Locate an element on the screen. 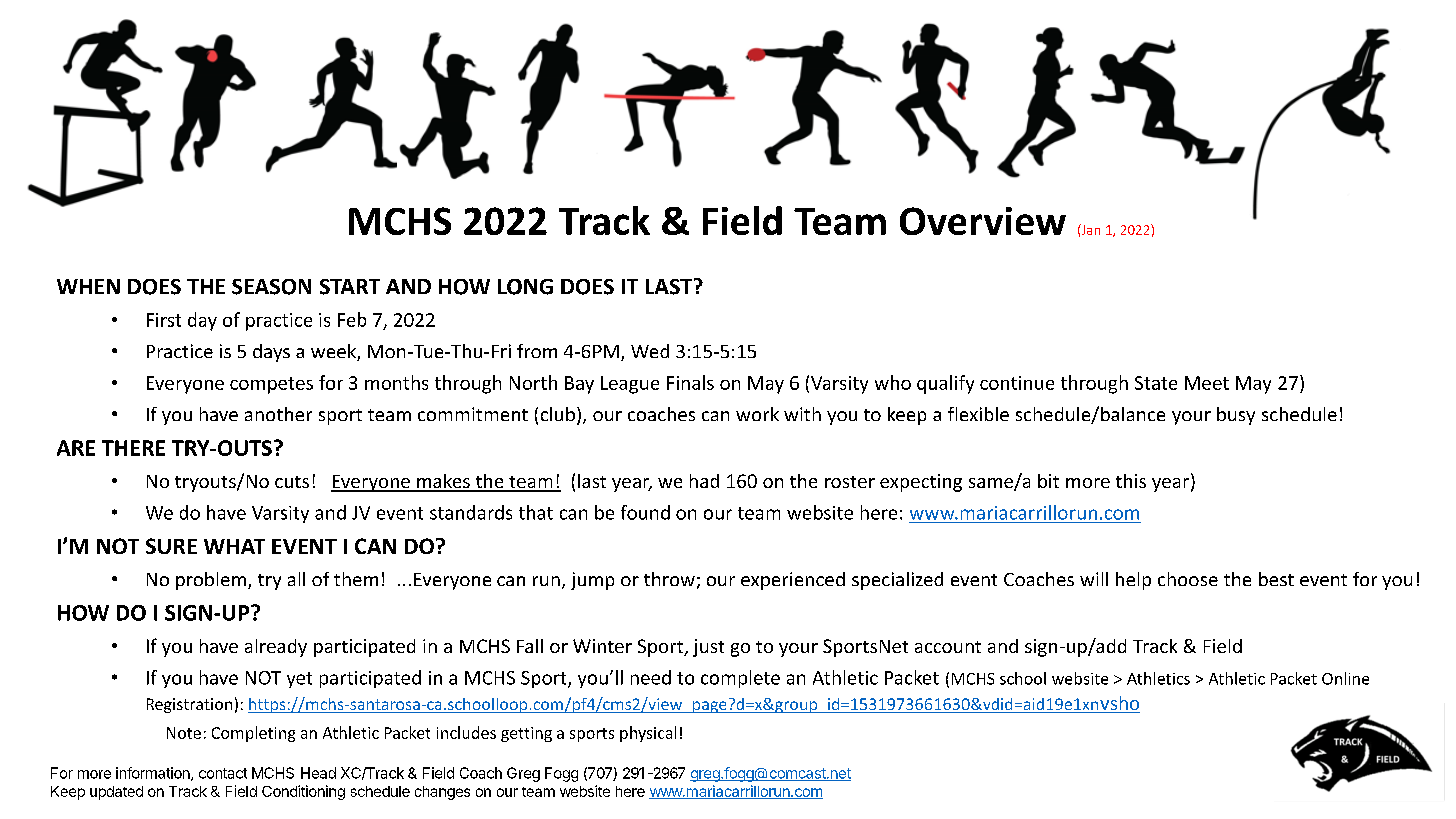 This screenshot has width=1456, height=819. LONG is located at coordinates (525, 287).
